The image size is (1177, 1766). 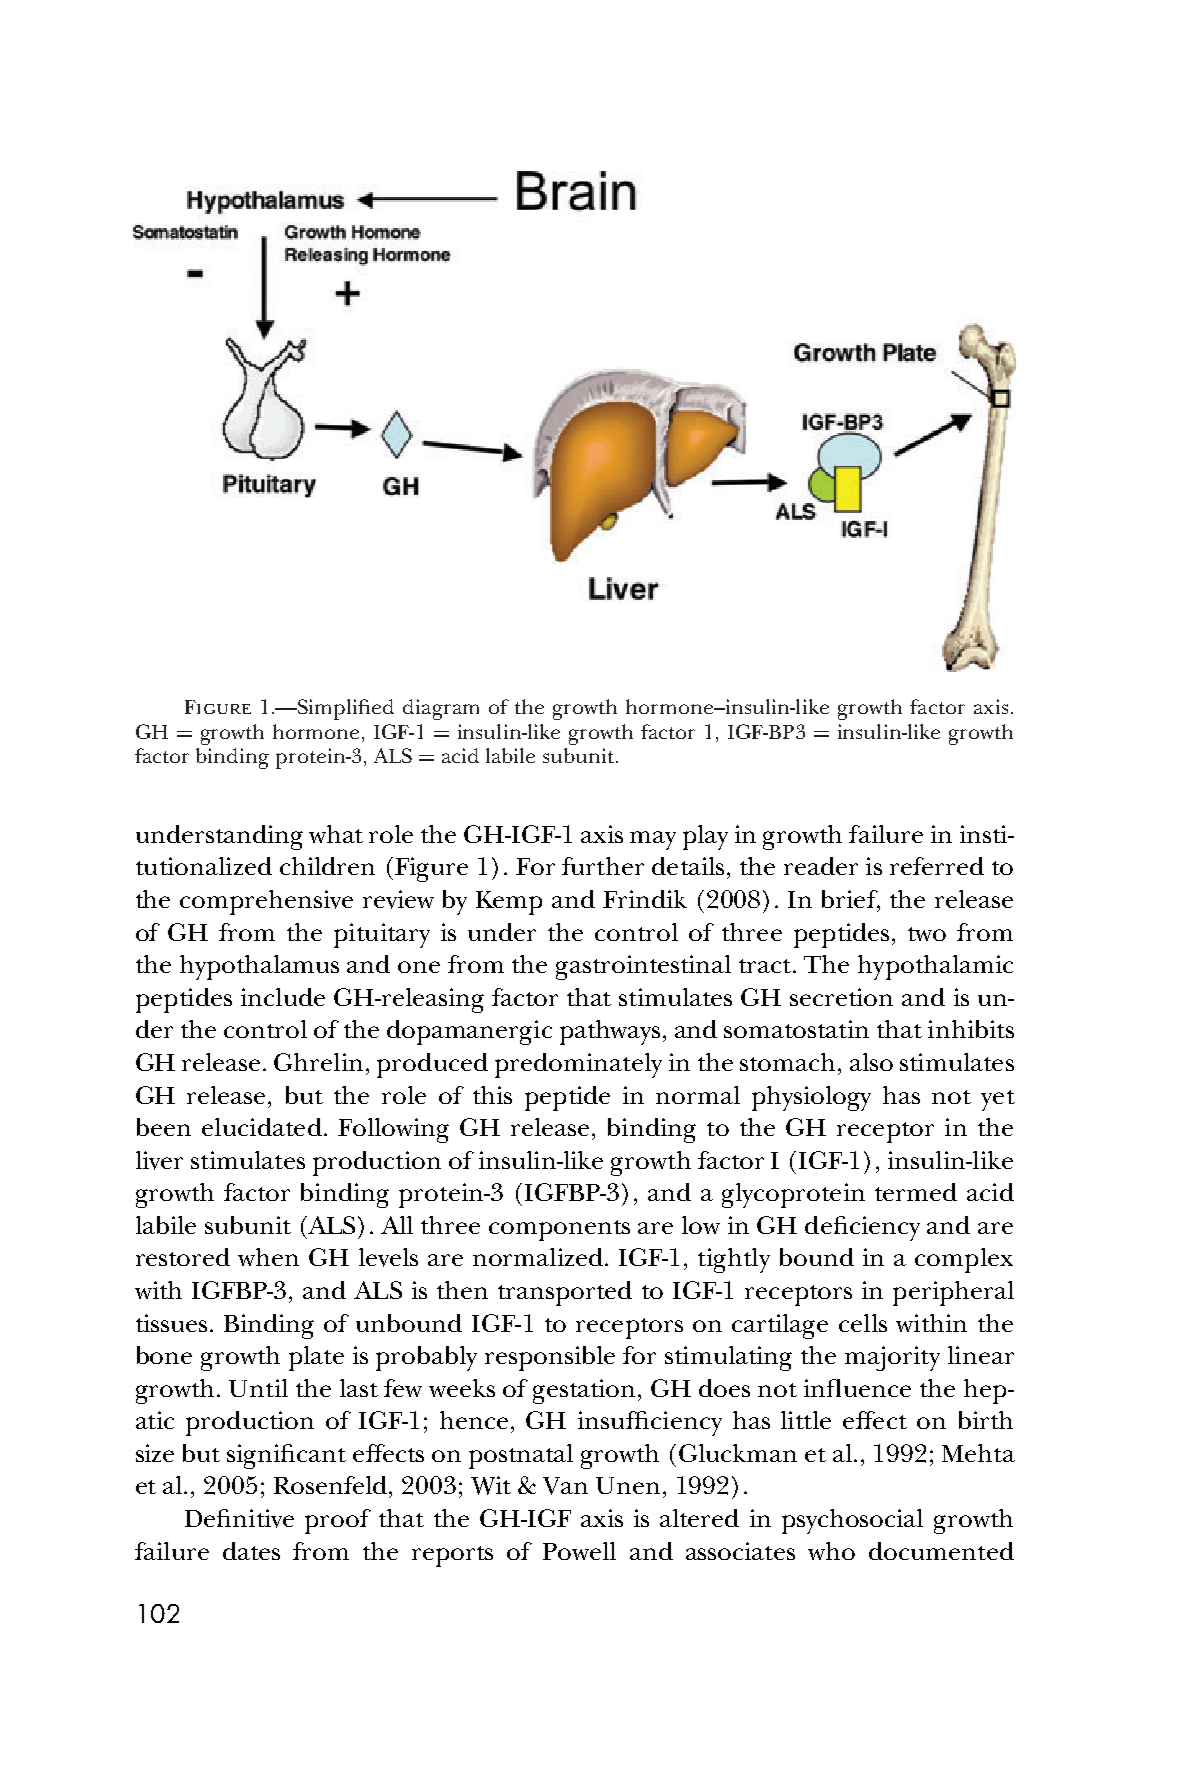 What do you see at coordinates (492, 1095) in the page?
I see `this` at bounding box center [492, 1095].
